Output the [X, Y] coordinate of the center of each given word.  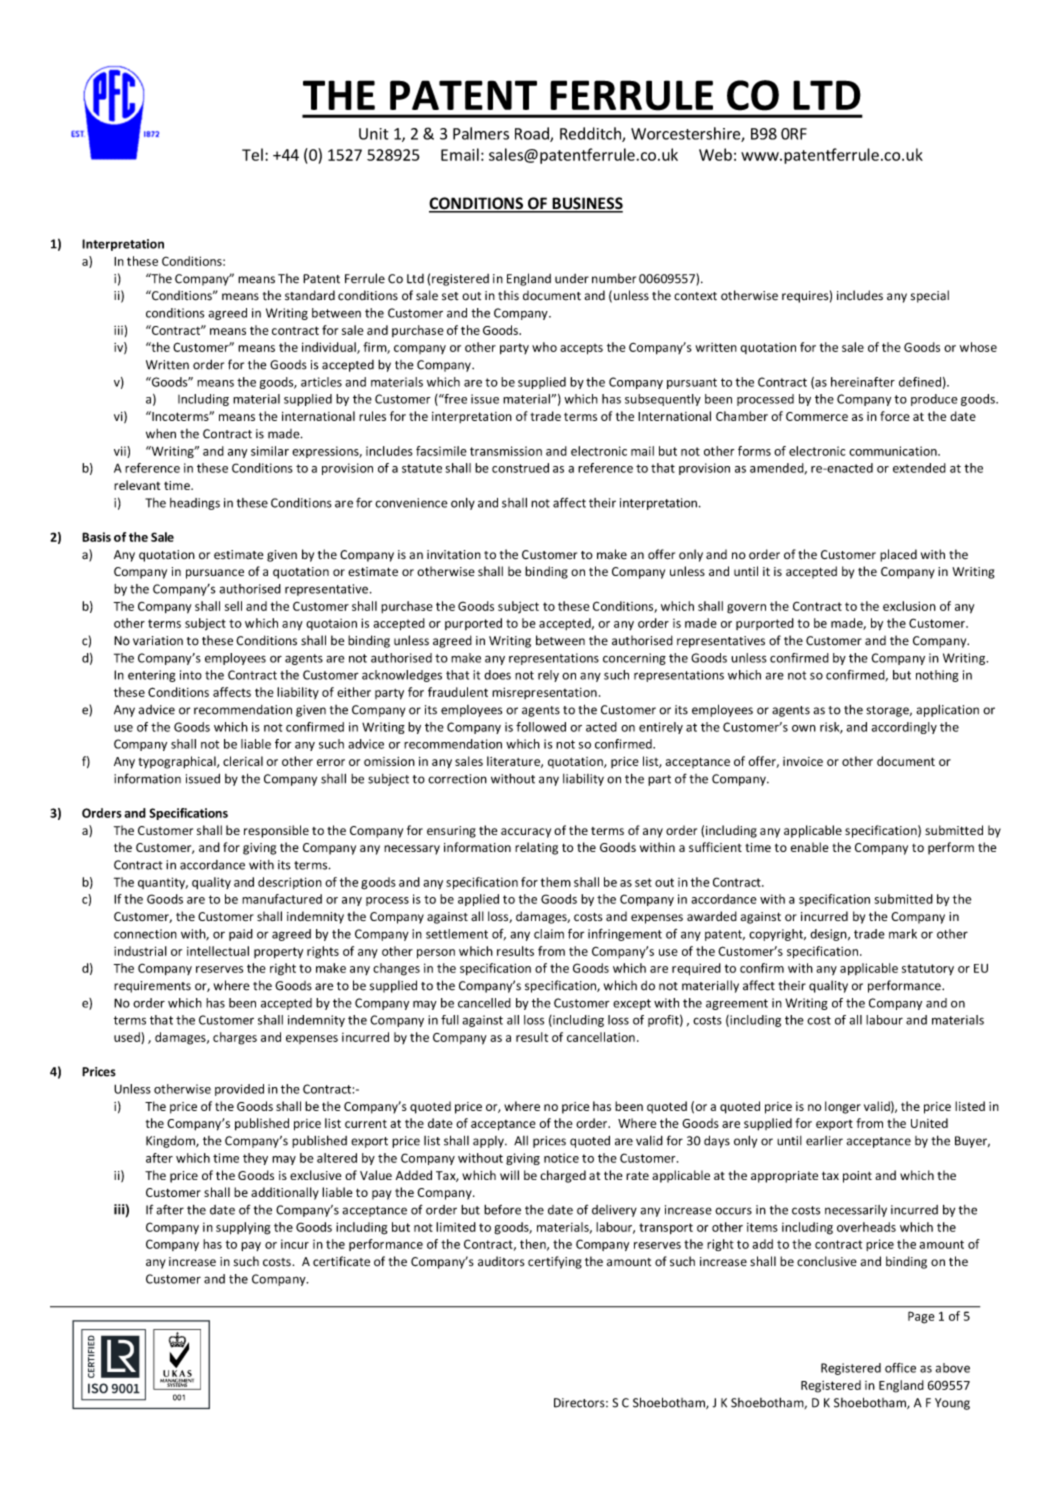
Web [715, 154]
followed [541, 727]
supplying [243, 1228]
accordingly [904, 728]
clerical [243, 761]
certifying [555, 1262]
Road [533, 134]
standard [310, 295]
